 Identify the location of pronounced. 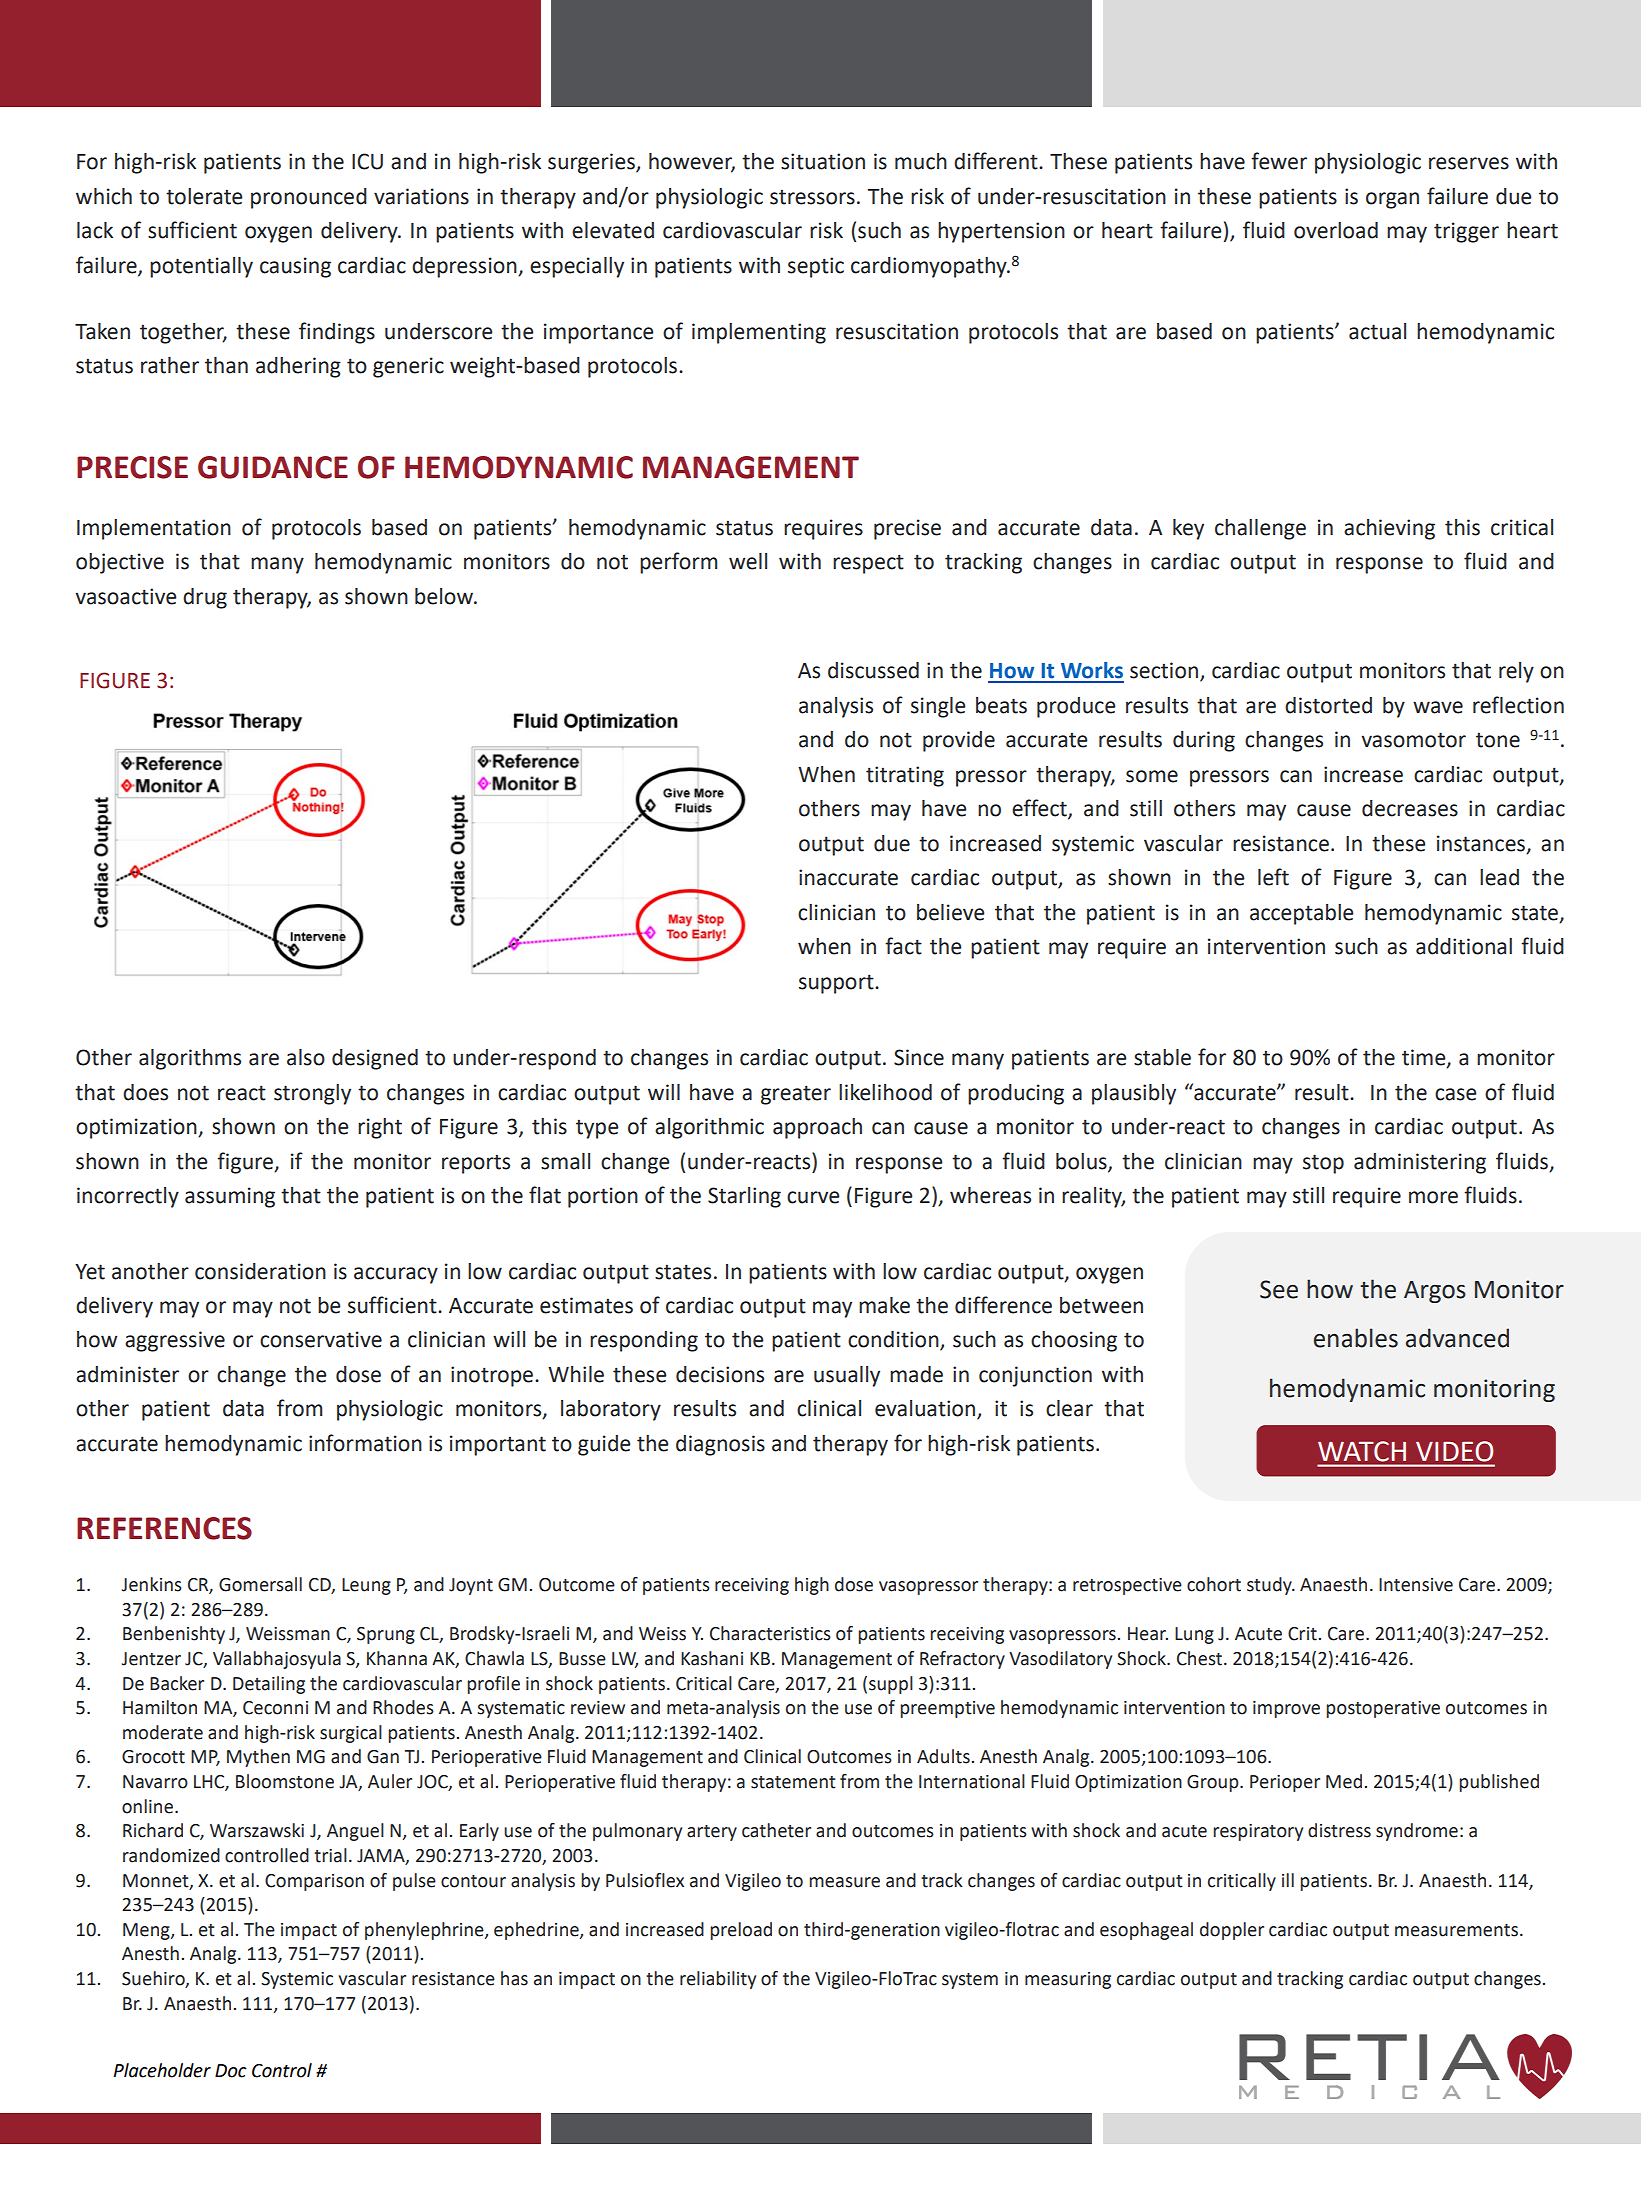
(309, 198).
